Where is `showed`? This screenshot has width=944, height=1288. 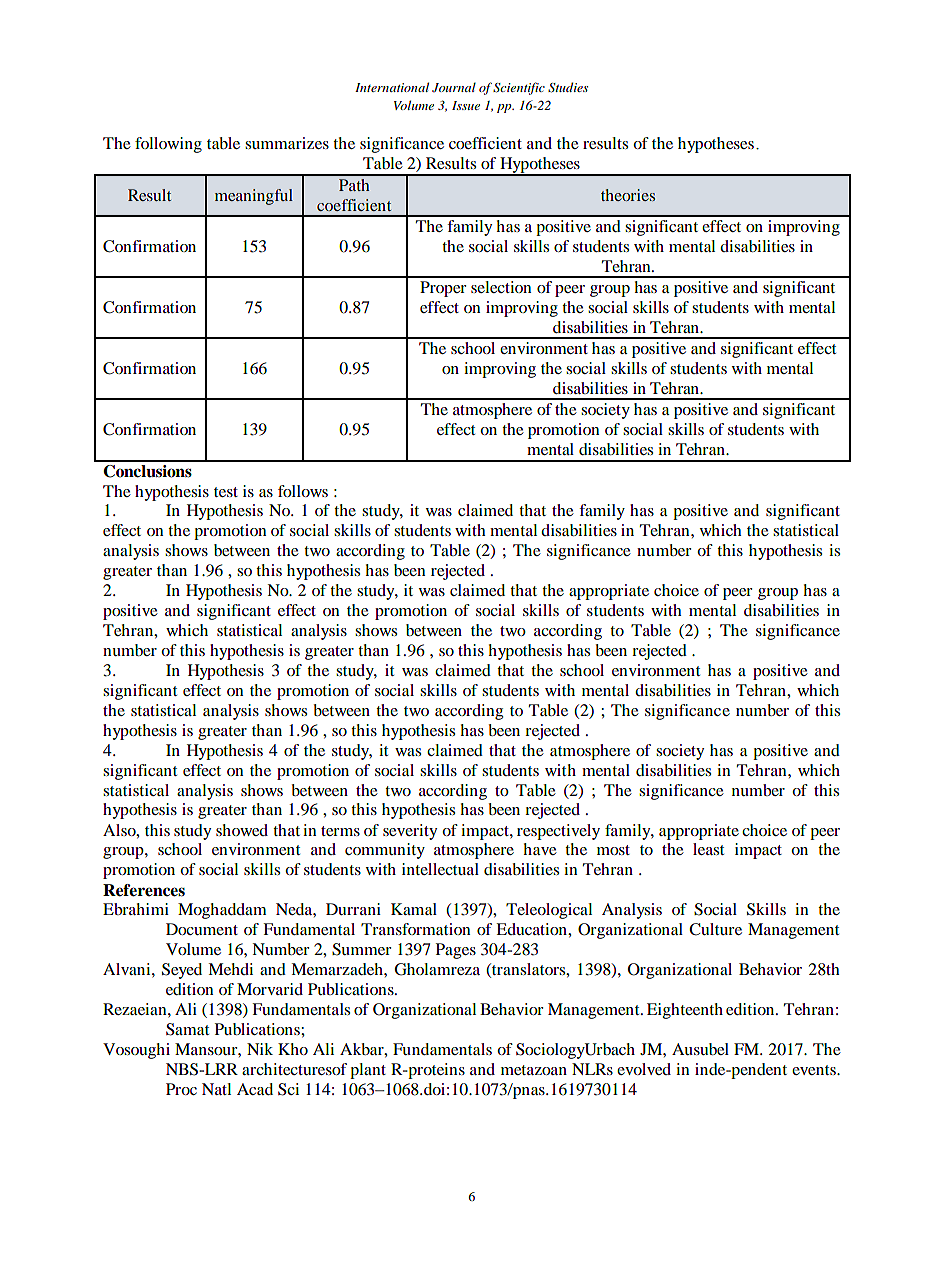 showed is located at coordinates (242, 830).
